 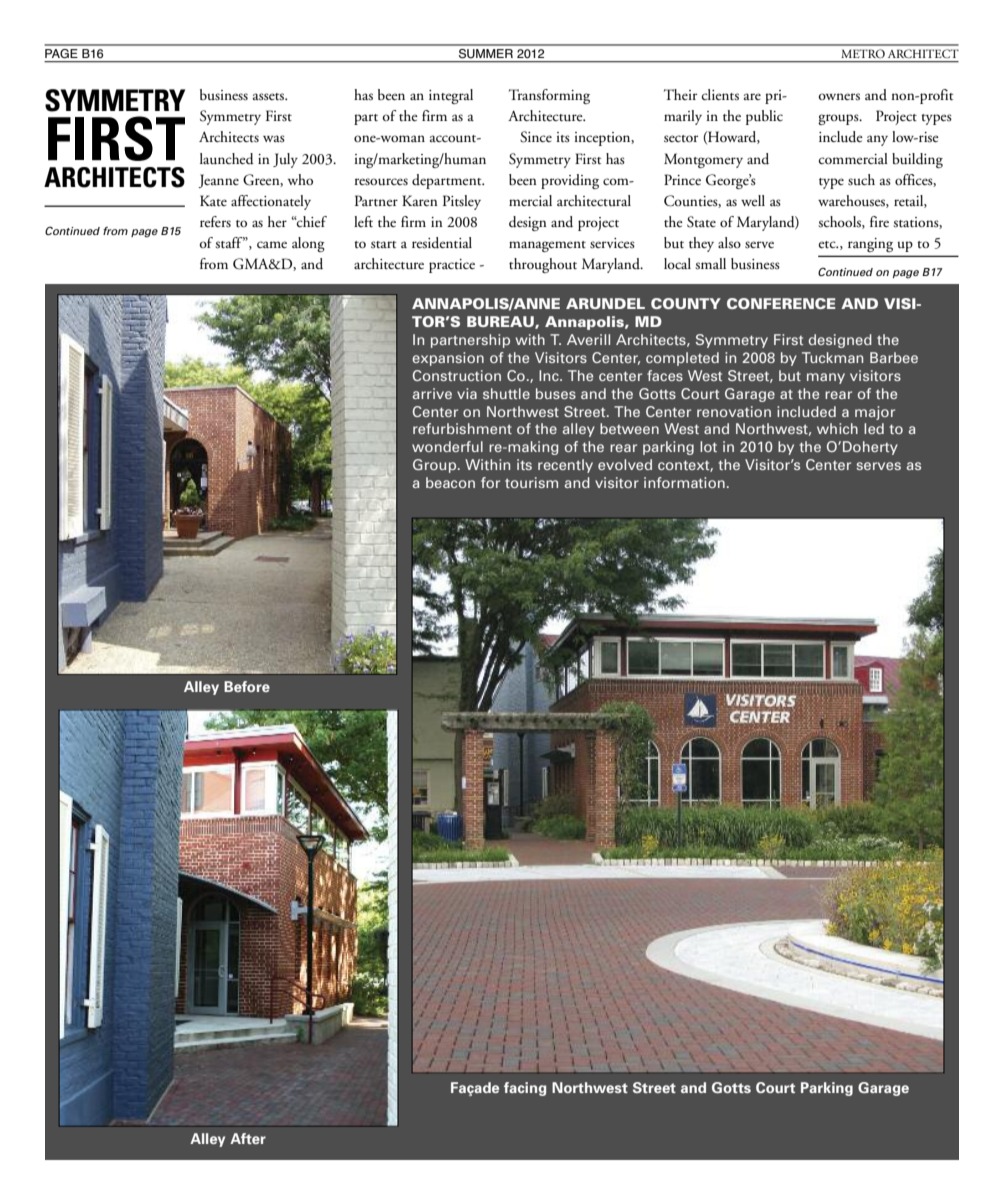 What do you see at coordinates (684, 482) in the screenshot?
I see `information` at bounding box center [684, 482].
